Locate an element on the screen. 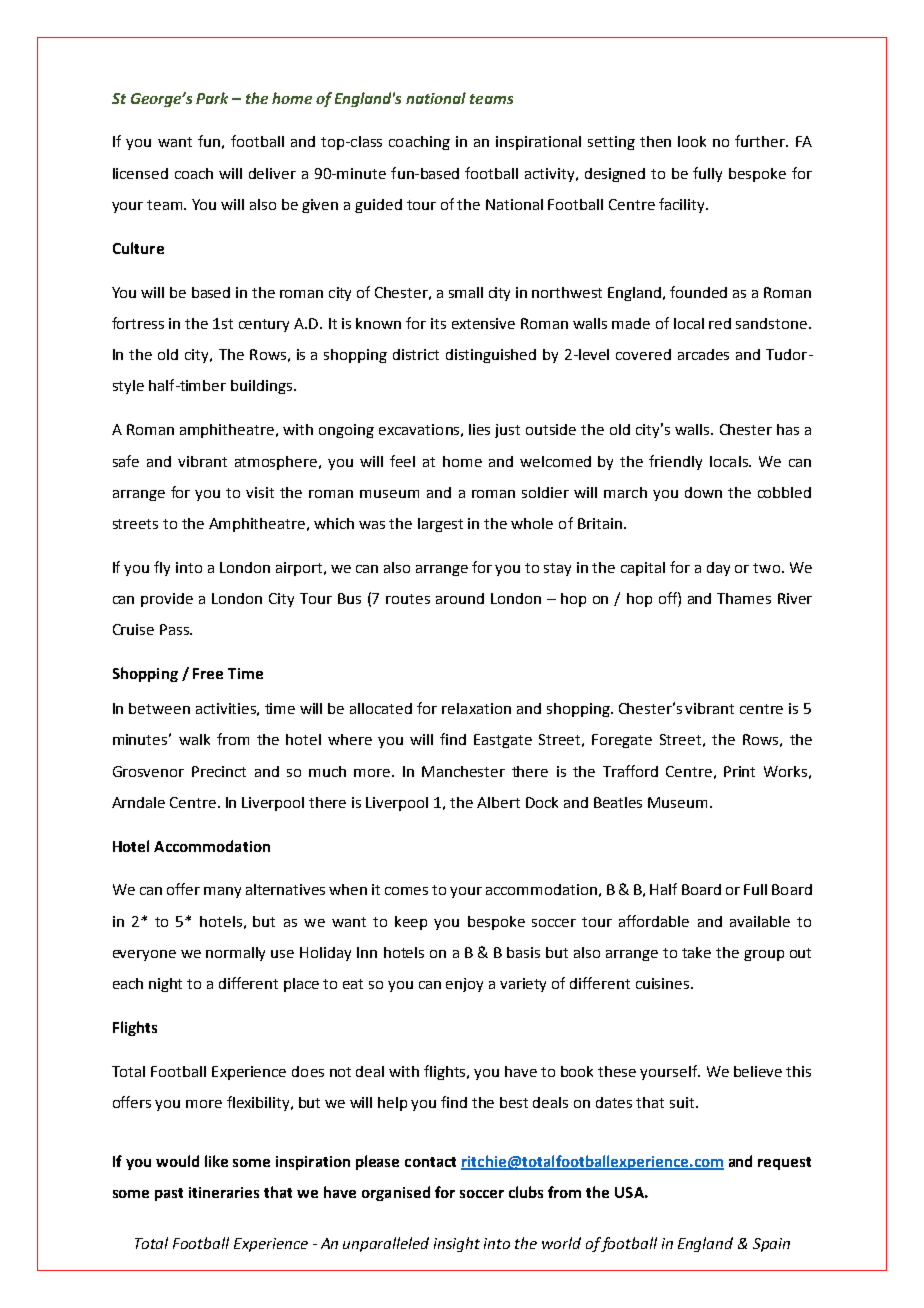  Albert is located at coordinates (498, 802).
